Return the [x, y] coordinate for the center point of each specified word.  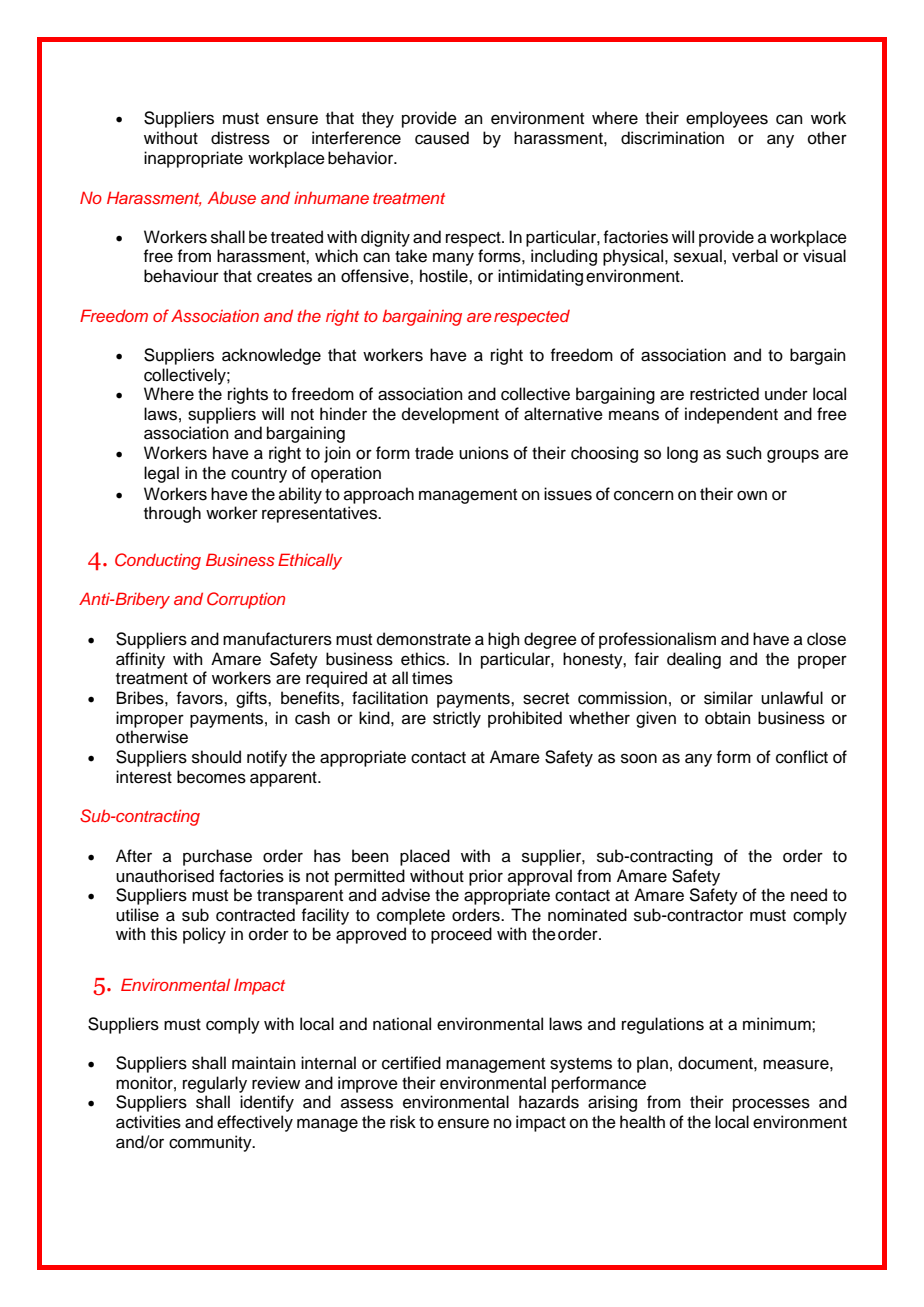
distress [240, 138]
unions [484, 453]
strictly [457, 719]
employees [727, 119]
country [259, 475]
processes [771, 1105]
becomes [211, 777]
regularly [215, 1084]
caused [442, 138]
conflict [802, 757]
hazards [549, 1102]
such [744, 453]
